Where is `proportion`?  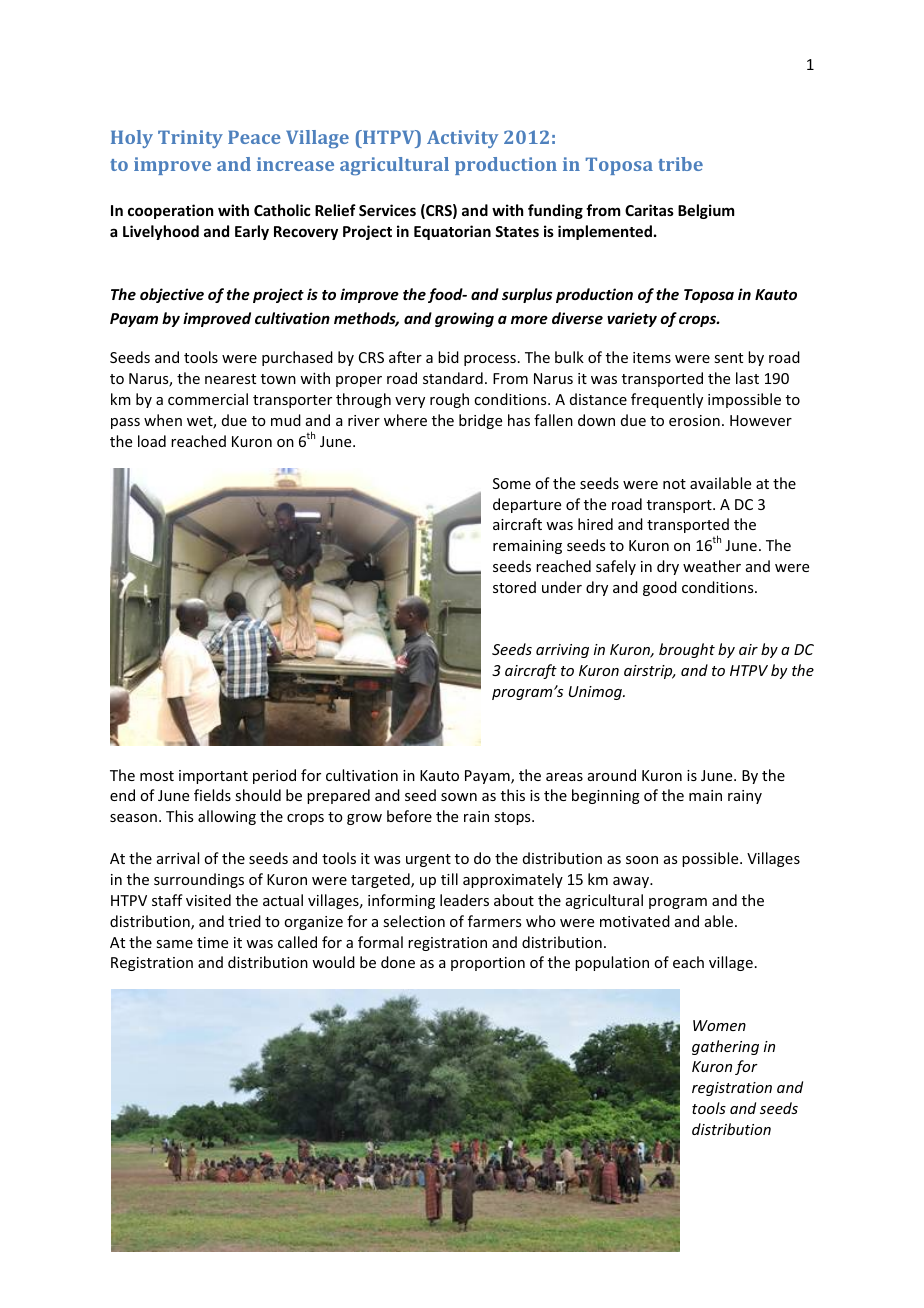 proportion is located at coordinates (488, 964).
